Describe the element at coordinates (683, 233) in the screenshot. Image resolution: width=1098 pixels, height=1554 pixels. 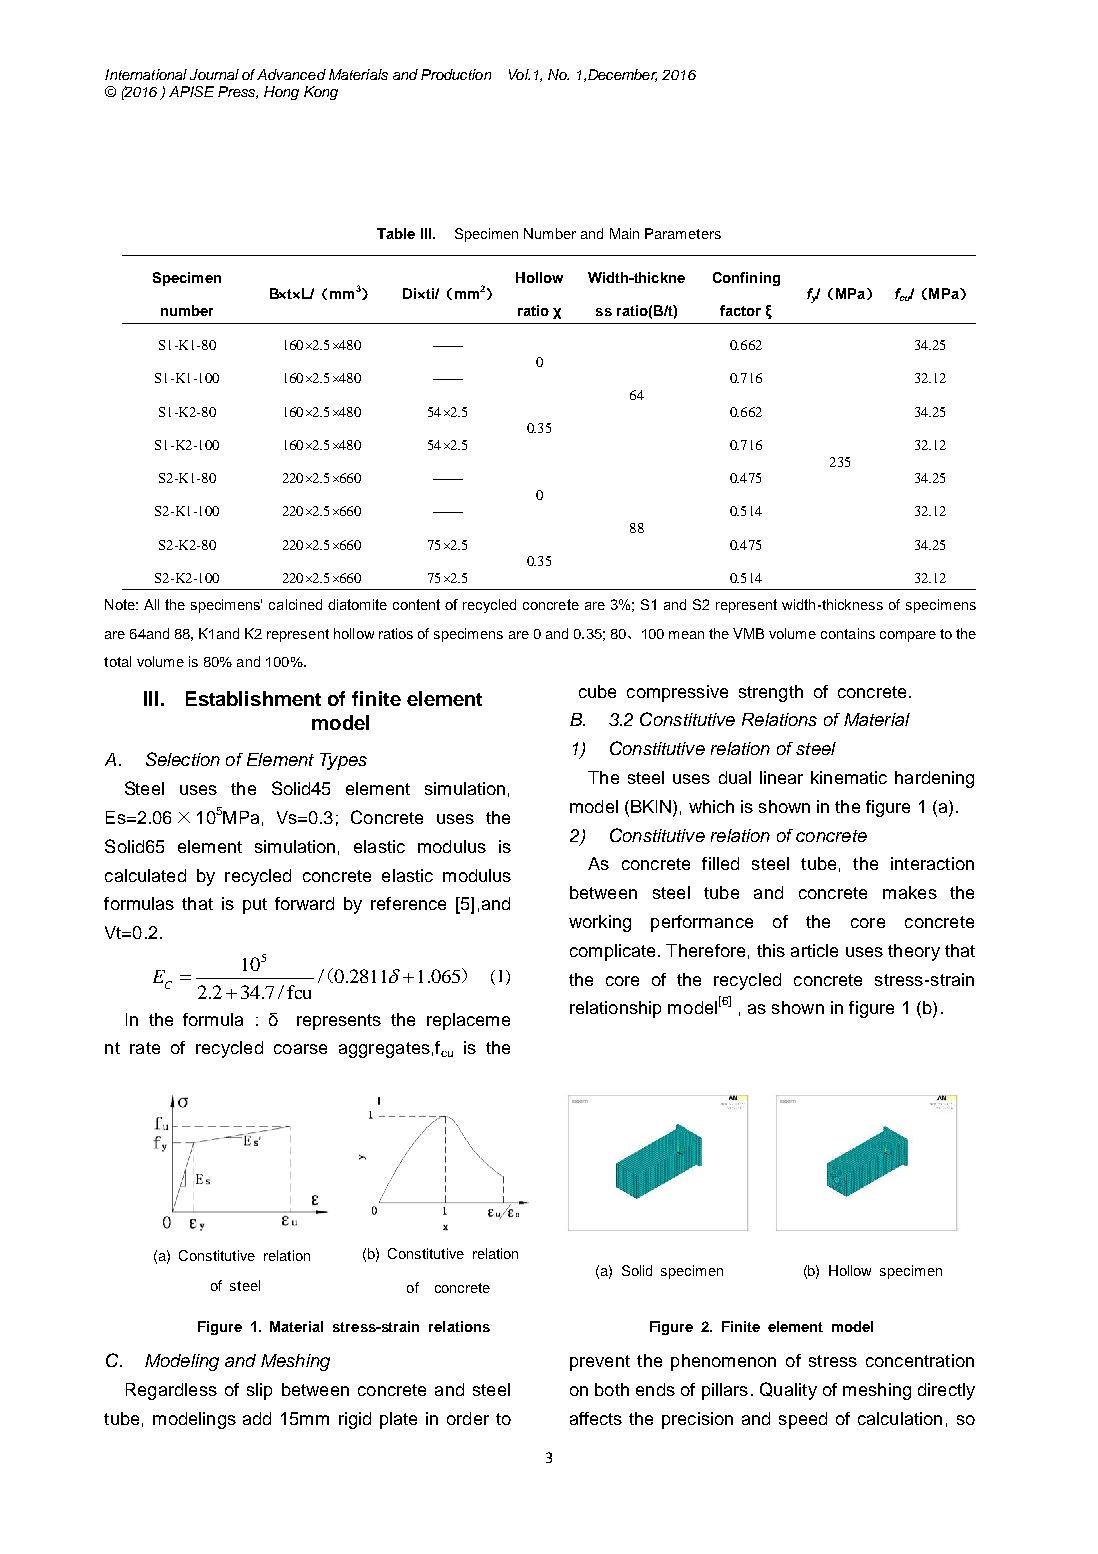
I see `Parameters` at that location.
